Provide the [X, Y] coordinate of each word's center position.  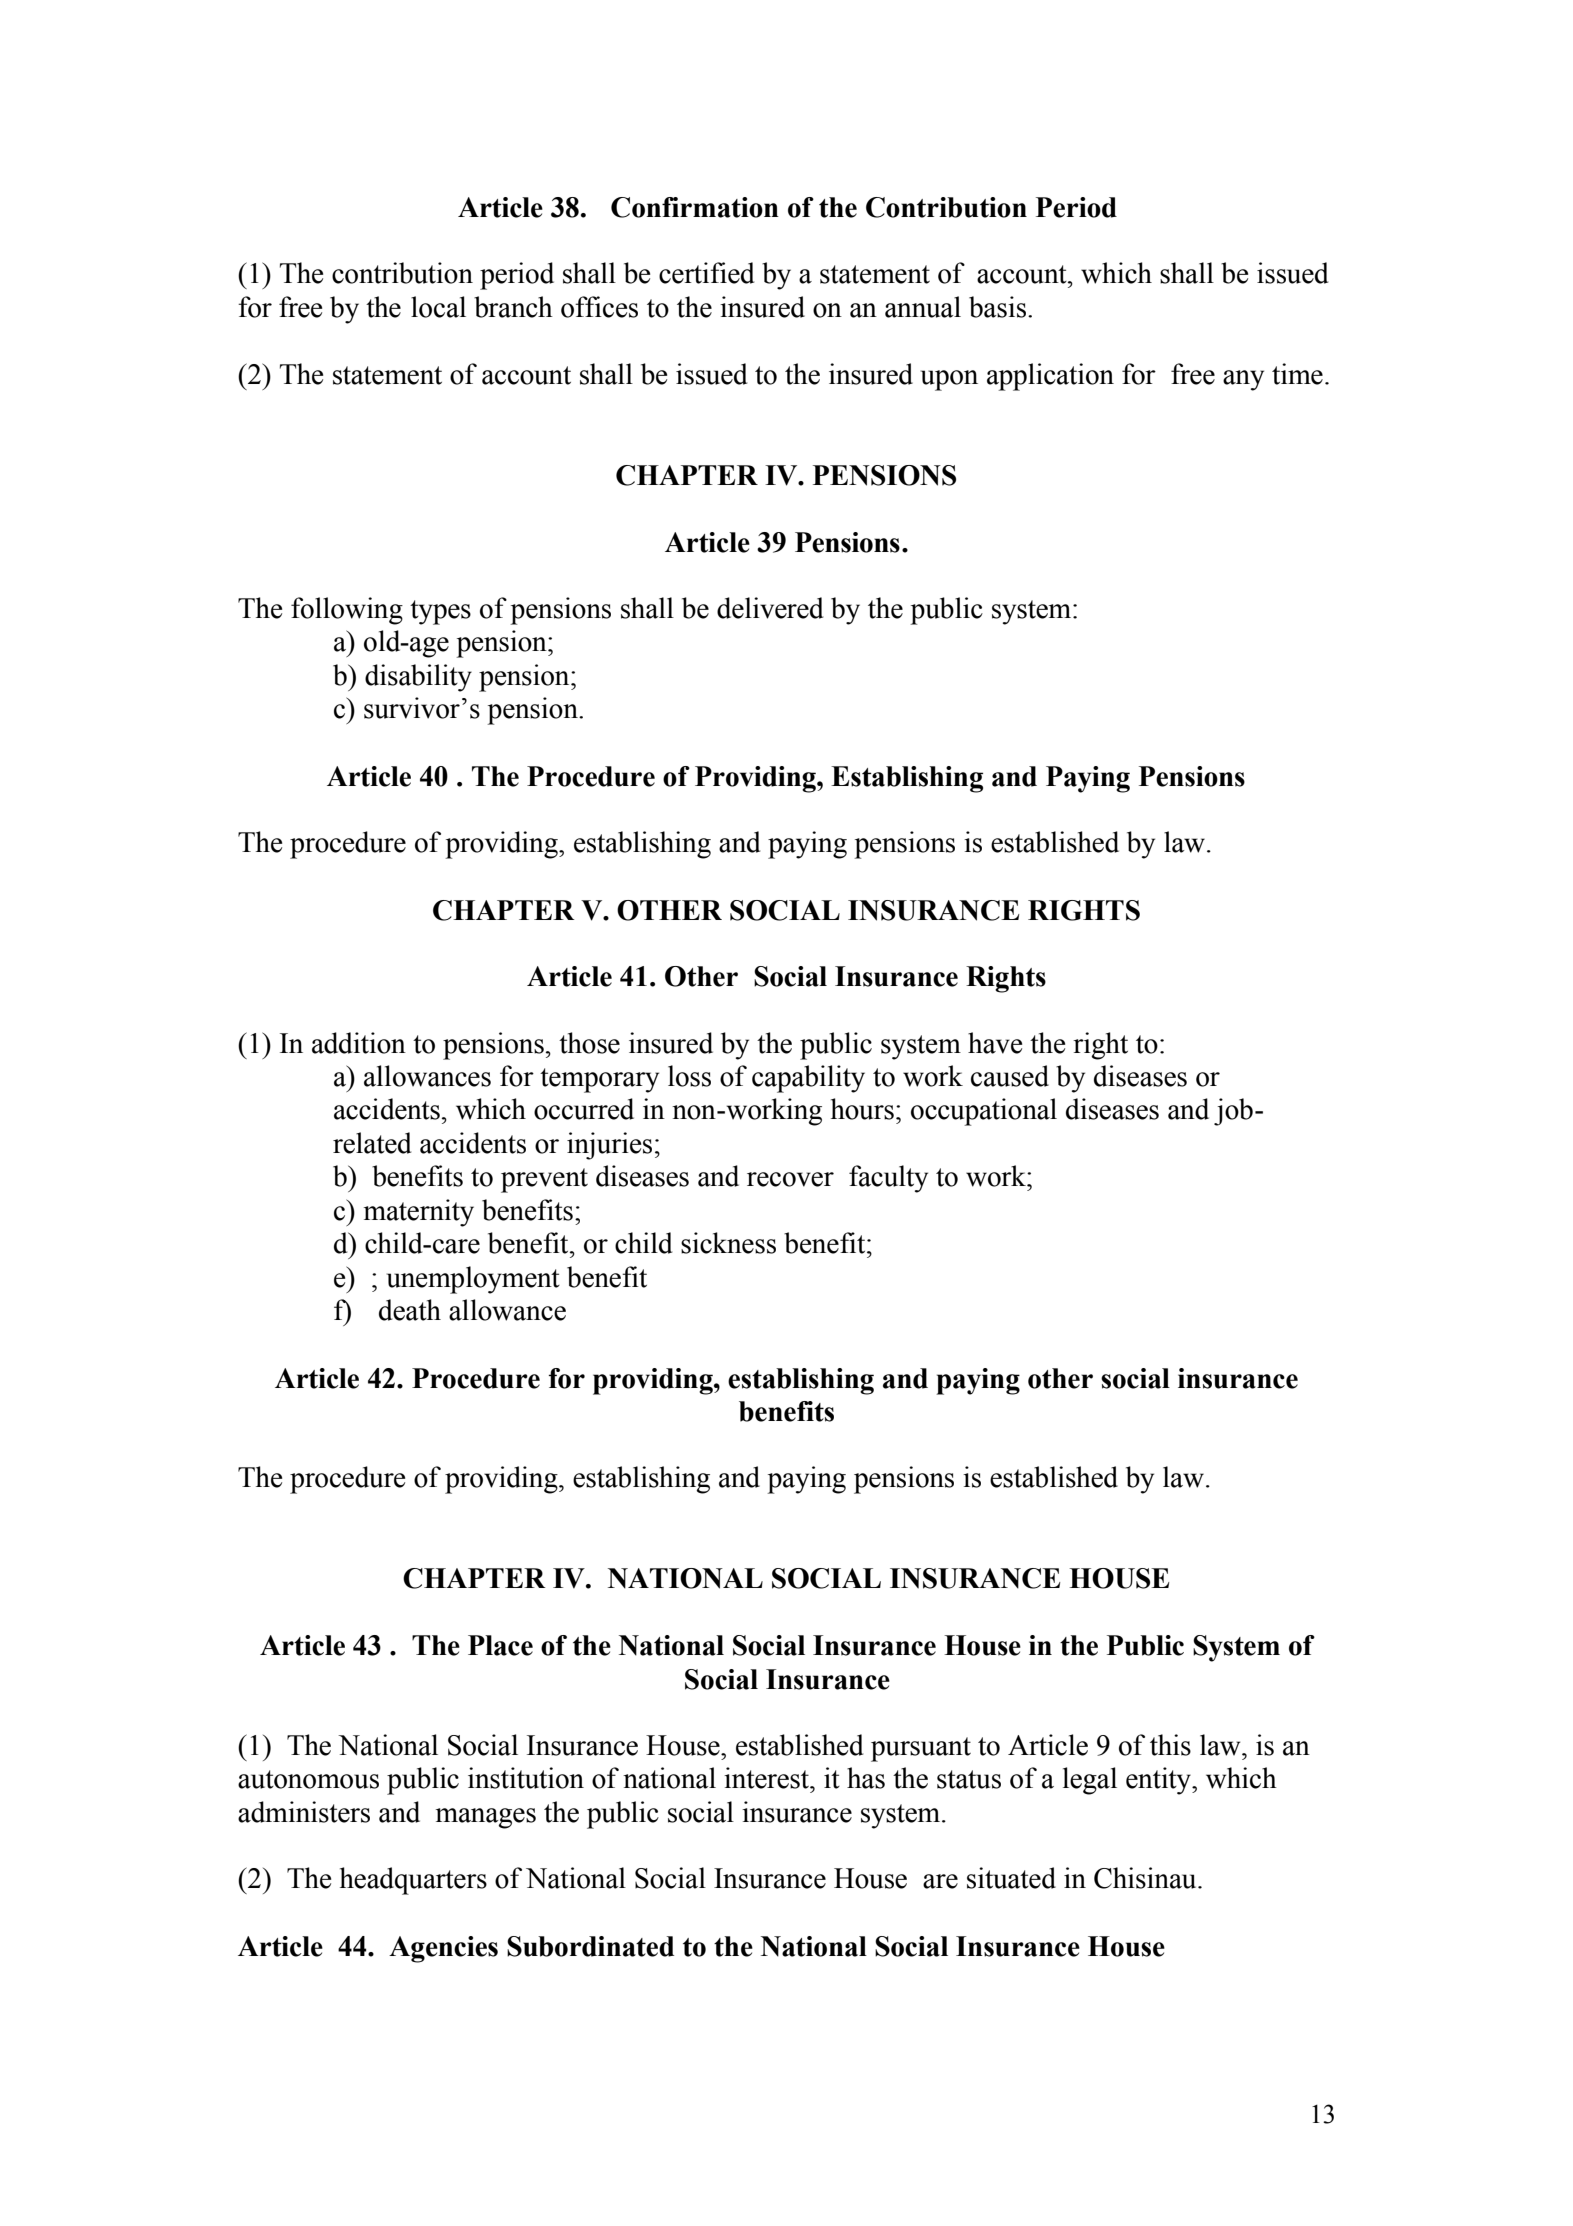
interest [767, 1778]
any [1243, 380]
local [438, 307]
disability [418, 678]
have [995, 1043]
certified [706, 273]
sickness [728, 1243]
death [410, 1310]
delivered [770, 608]
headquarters [413, 1881]
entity [1160, 1781]
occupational [984, 1112]
